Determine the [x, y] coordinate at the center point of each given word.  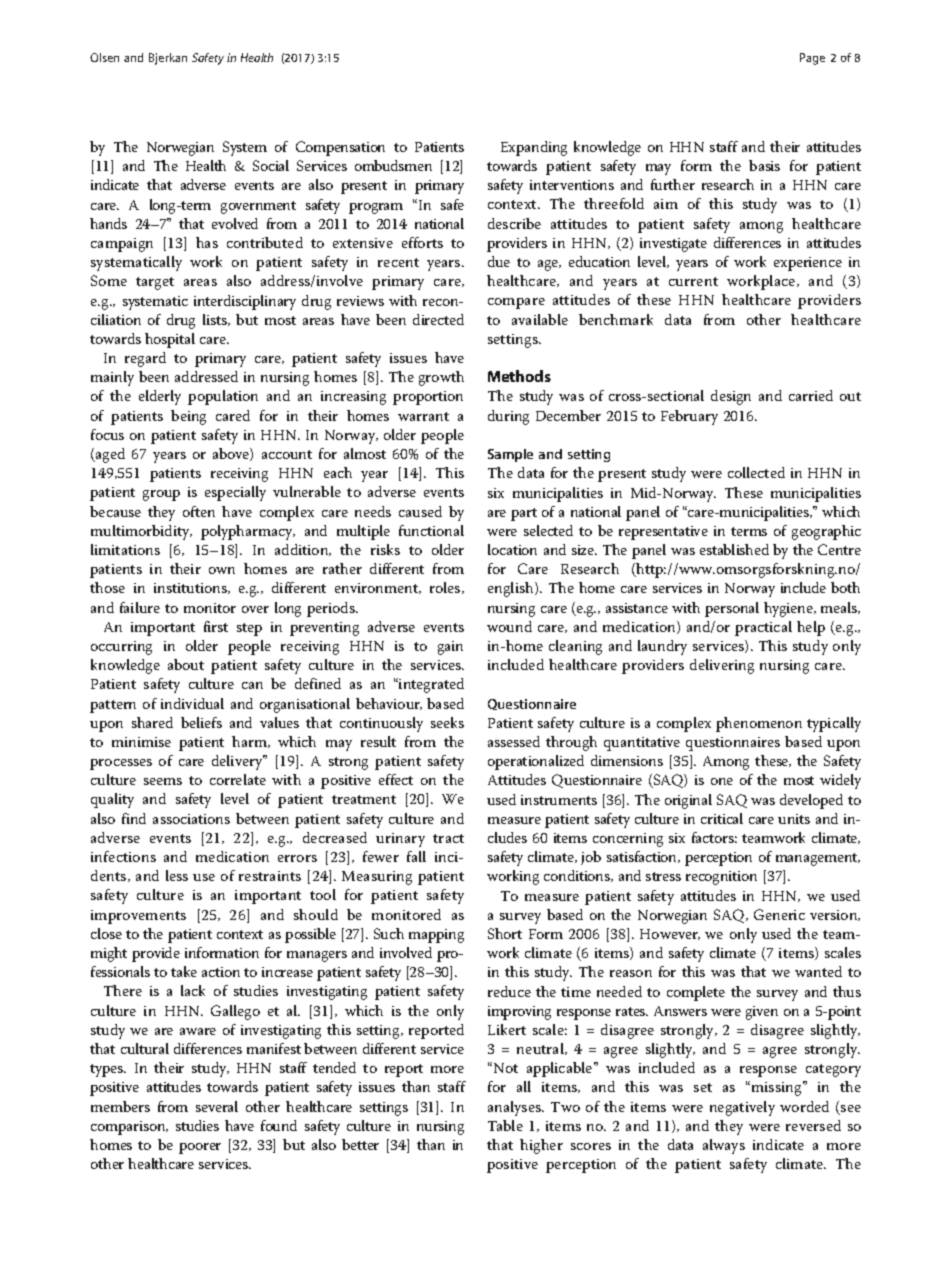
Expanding [534, 148]
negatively [742, 1108]
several [217, 1106]
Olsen [104, 57]
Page [812, 59]
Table [505, 1125]
